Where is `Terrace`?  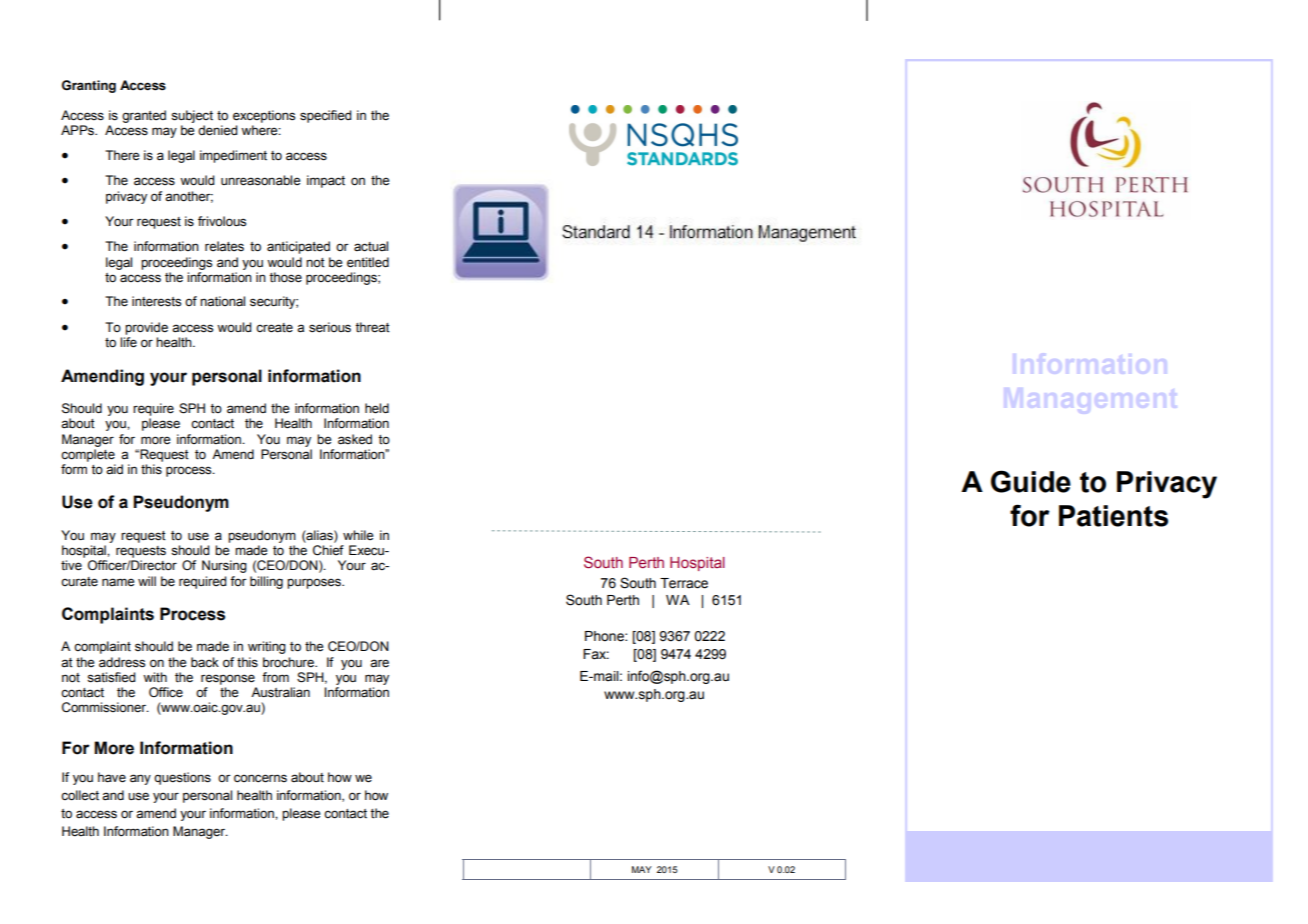
Terrace is located at coordinates (684, 583).
